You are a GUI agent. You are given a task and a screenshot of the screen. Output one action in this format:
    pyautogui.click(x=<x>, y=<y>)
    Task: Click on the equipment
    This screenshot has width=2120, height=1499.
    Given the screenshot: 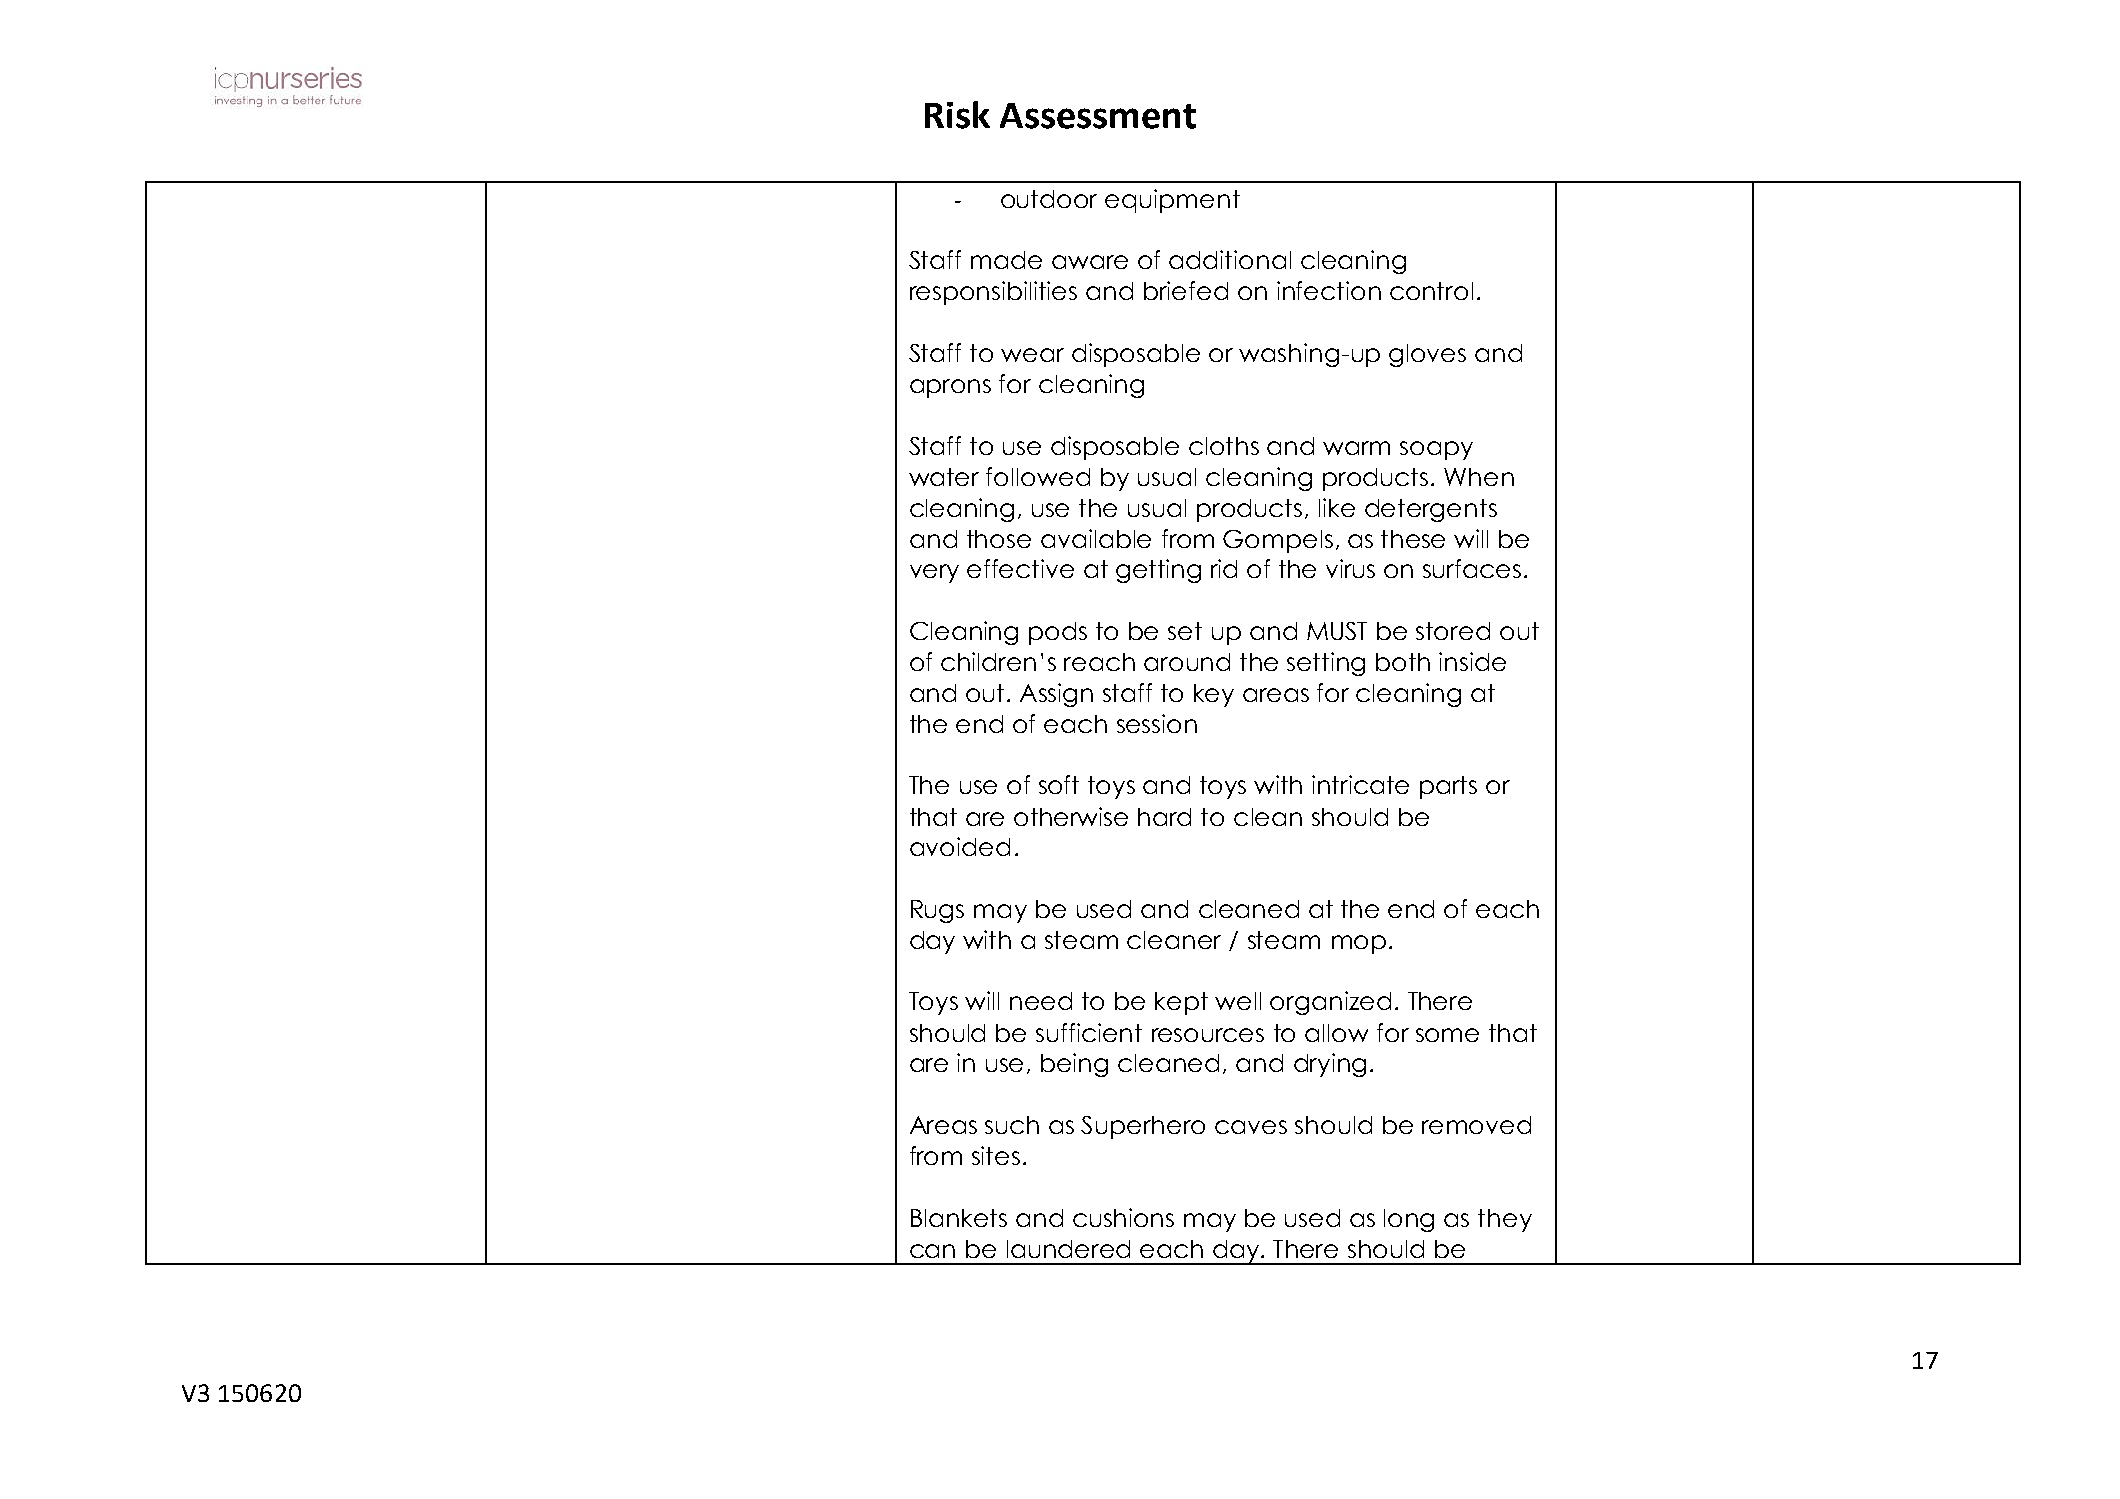 What is the action you would take?
    pyautogui.click(x=1172, y=201)
